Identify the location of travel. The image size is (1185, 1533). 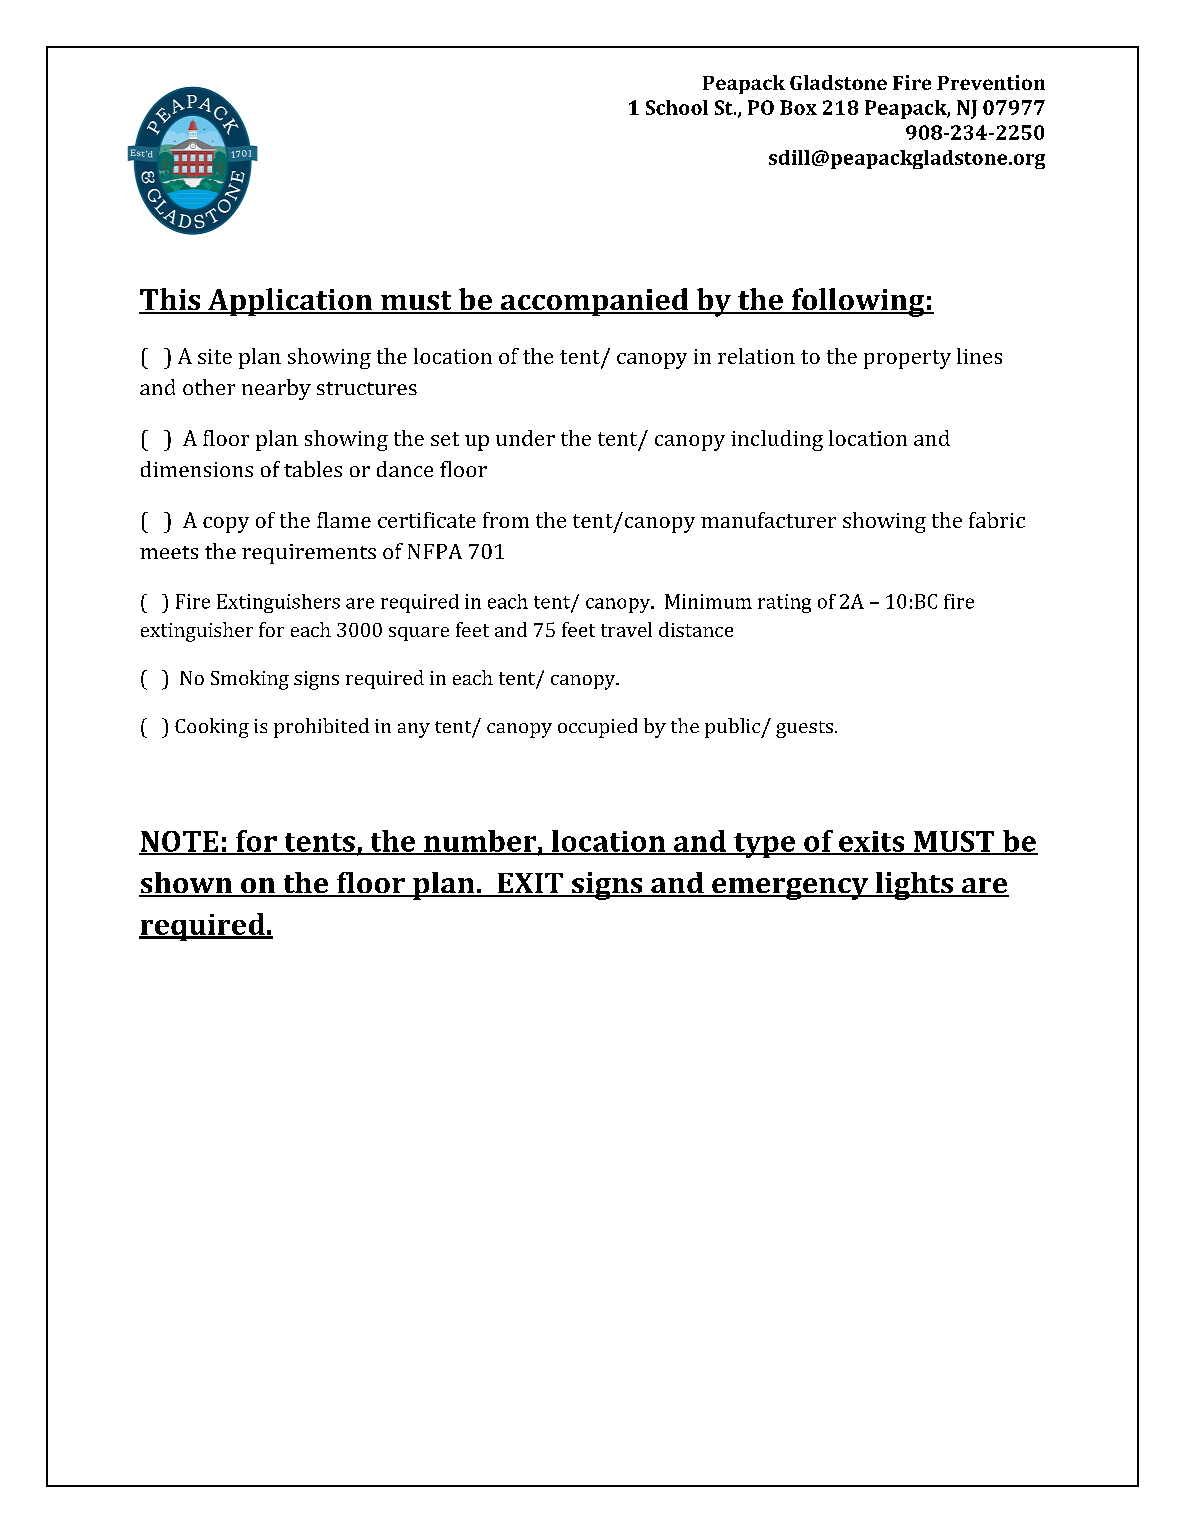
(626, 629).
